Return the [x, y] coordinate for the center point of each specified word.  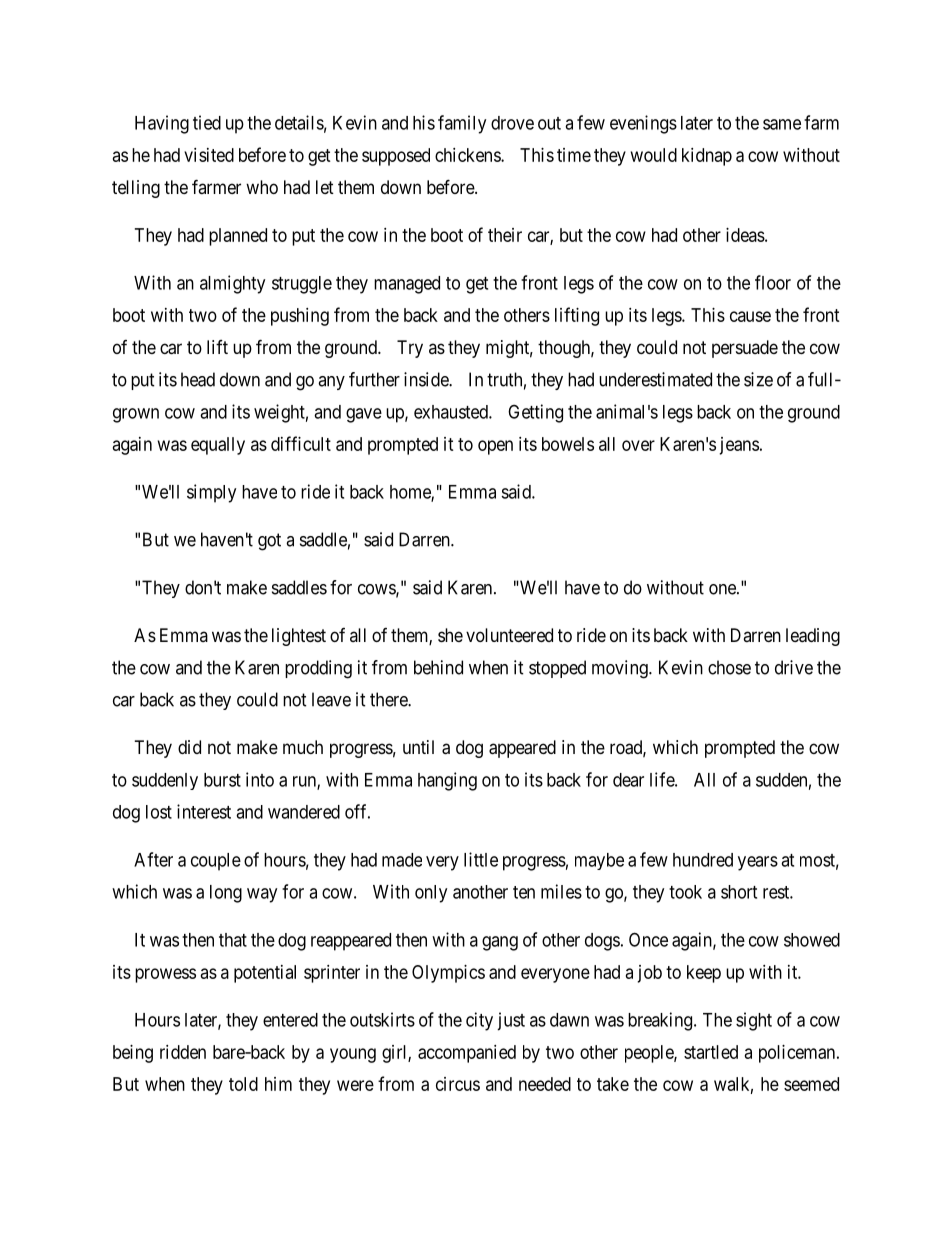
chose [729, 667]
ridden [183, 1052]
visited [209, 155]
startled [711, 1052]
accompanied [467, 1054]
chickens [468, 155]
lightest [299, 637]
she [450, 635]
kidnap [707, 157]
